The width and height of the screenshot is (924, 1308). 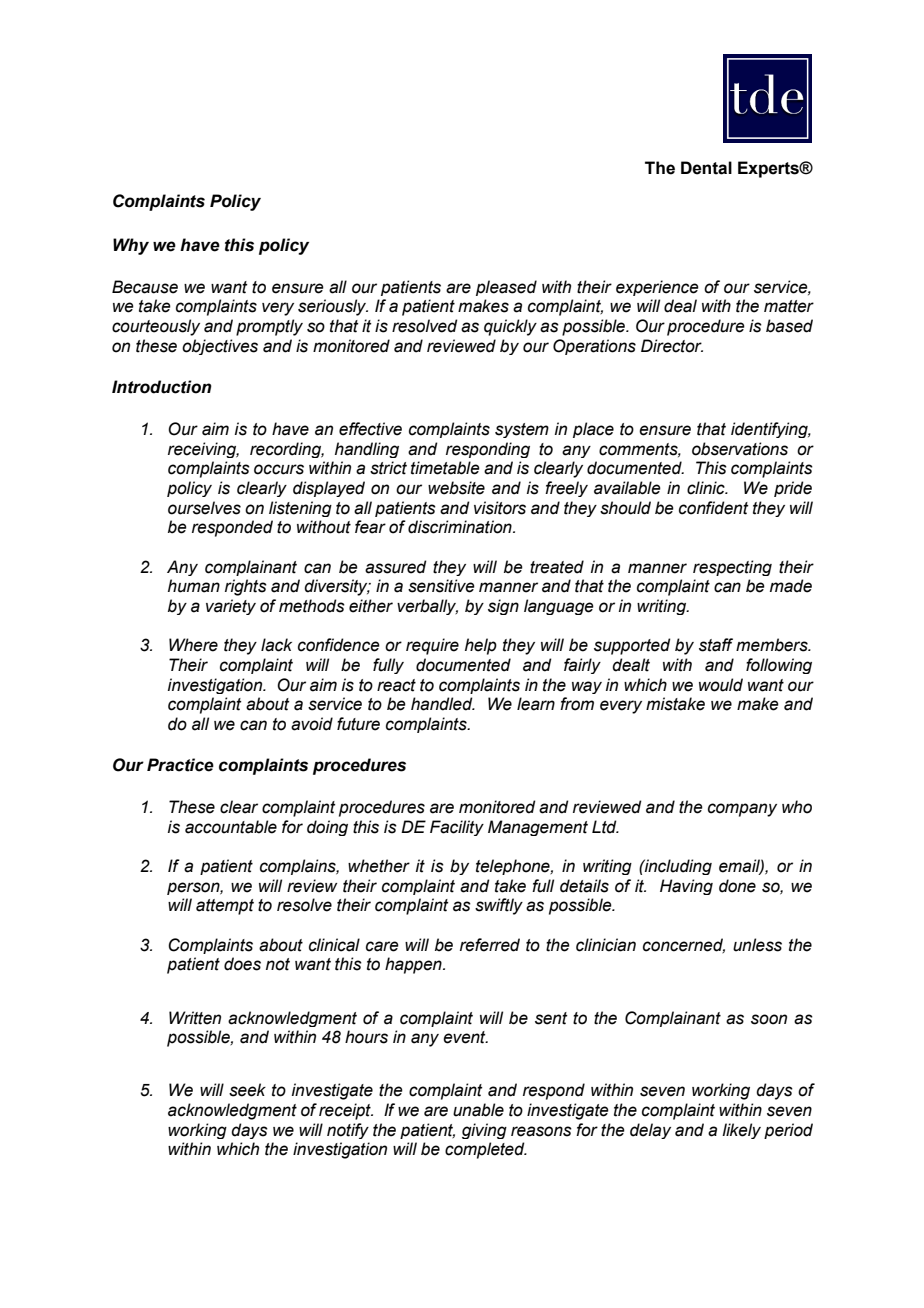 What do you see at coordinates (706, 168) in the screenshot?
I see `Dental` at bounding box center [706, 168].
